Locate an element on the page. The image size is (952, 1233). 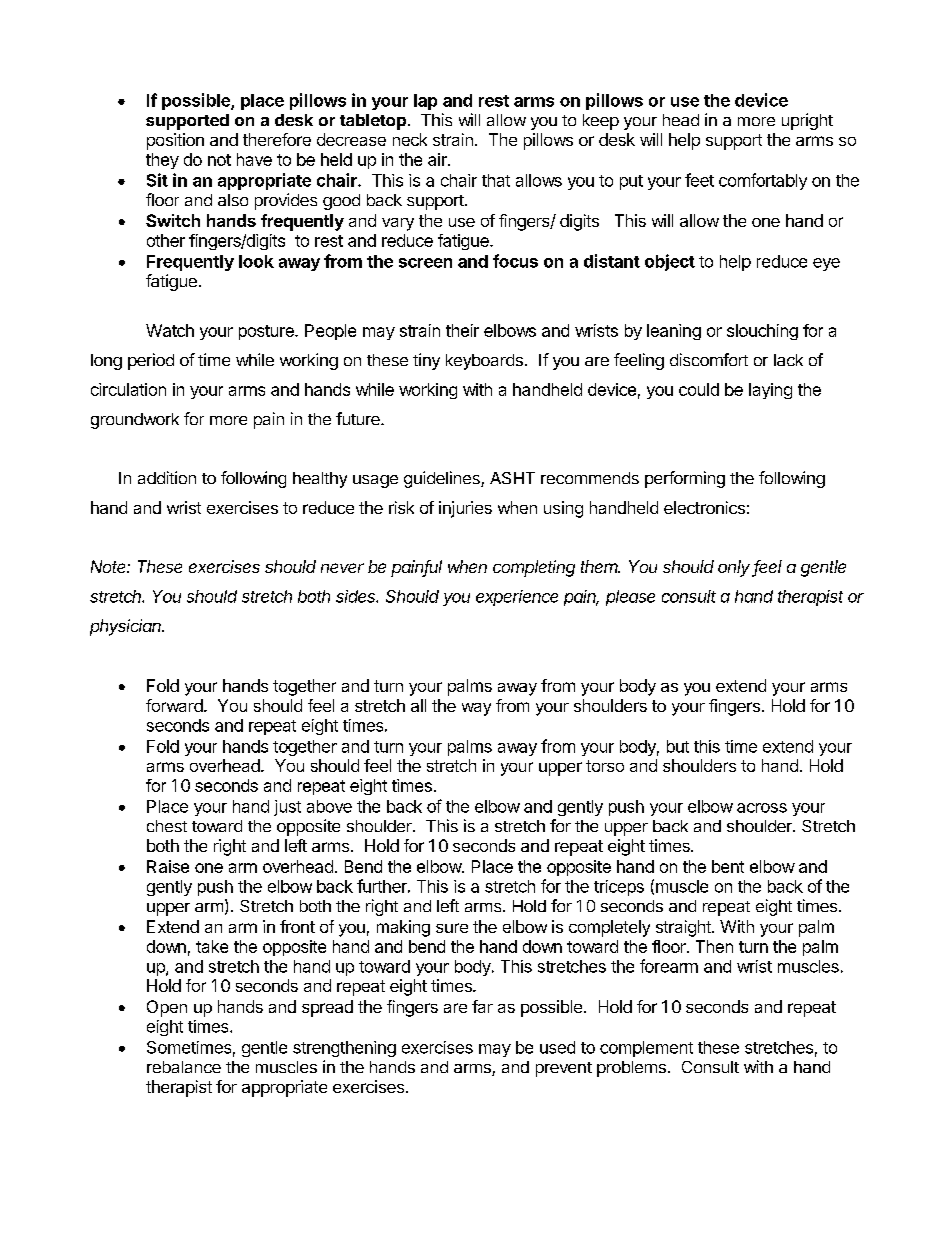
experience is located at coordinates (517, 598).
